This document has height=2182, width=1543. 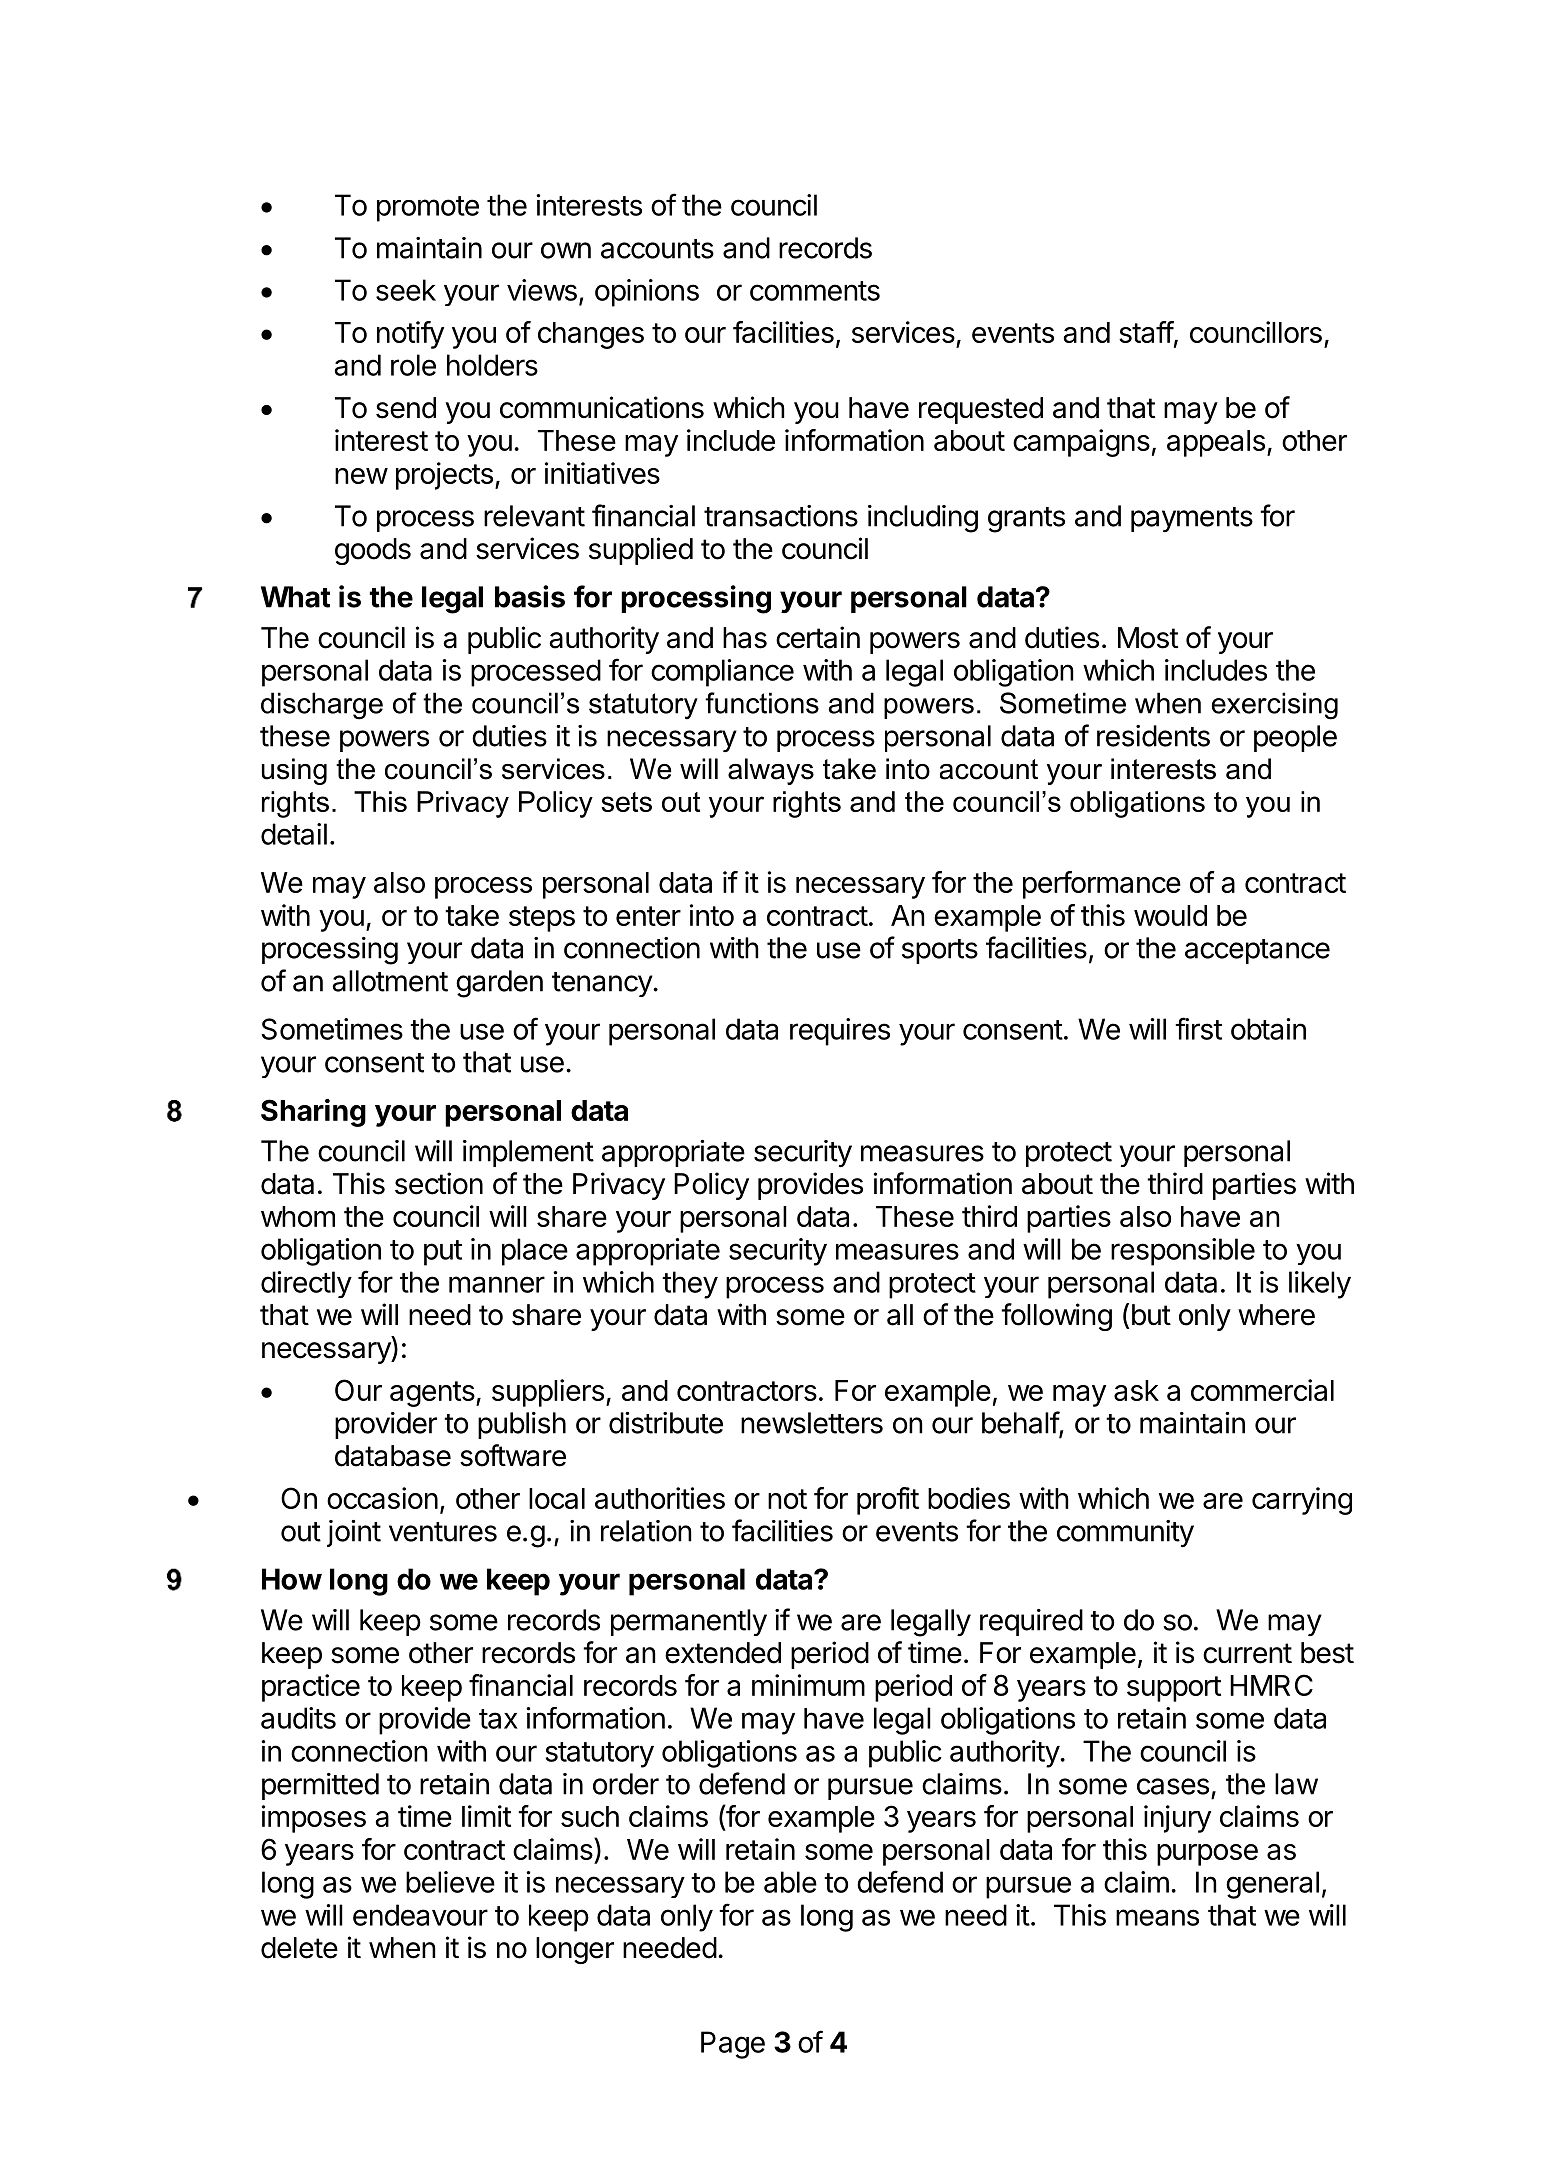 I want to click on means, so click(x=1157, y=1917).
